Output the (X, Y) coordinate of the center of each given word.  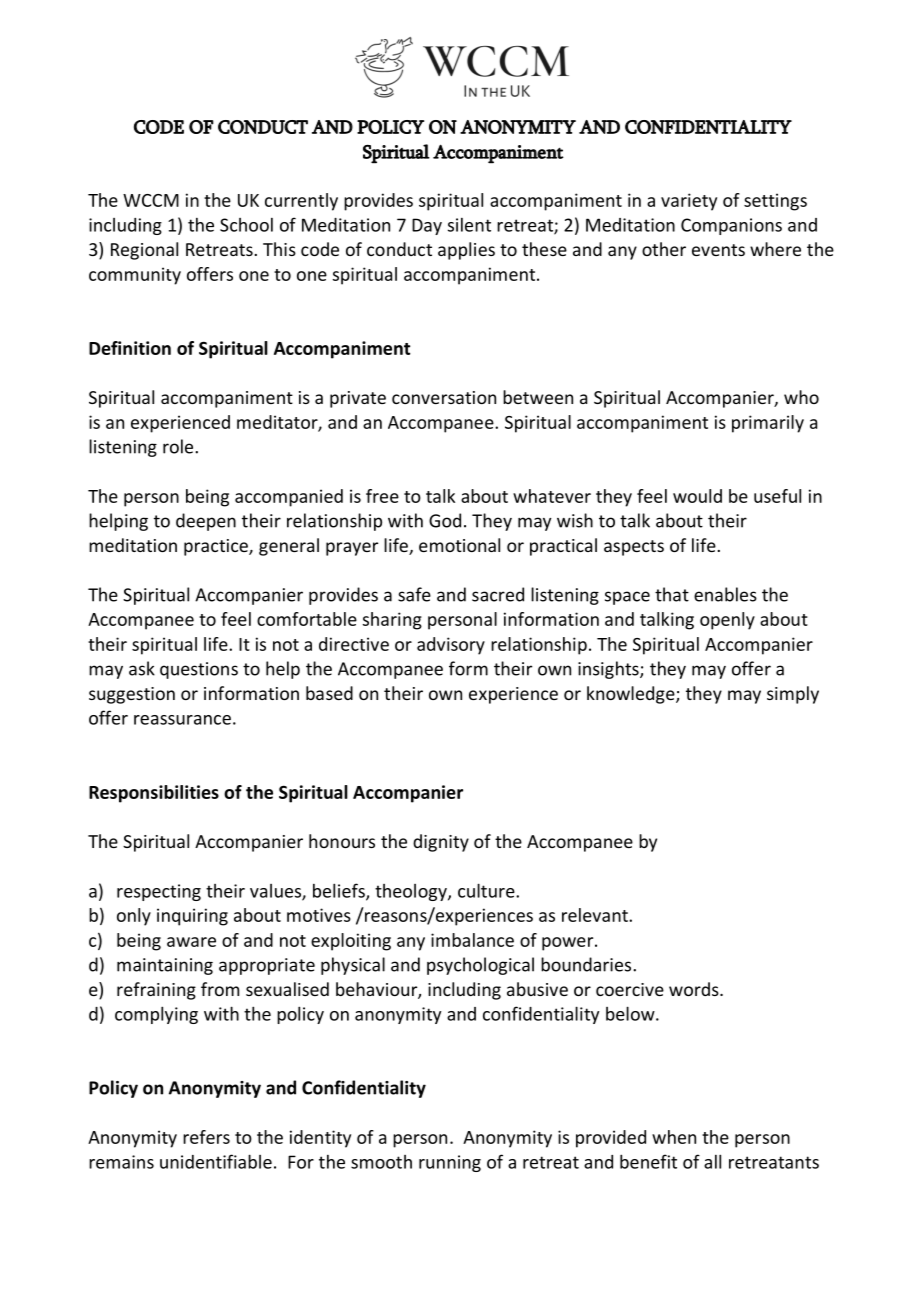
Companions (731, 226)
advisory (451, 646)
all (712, 1161)
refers (206, 1137)
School (246, 225)
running (450, 1163)
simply (793, 695)
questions (199, 670)
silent (469, 225)
